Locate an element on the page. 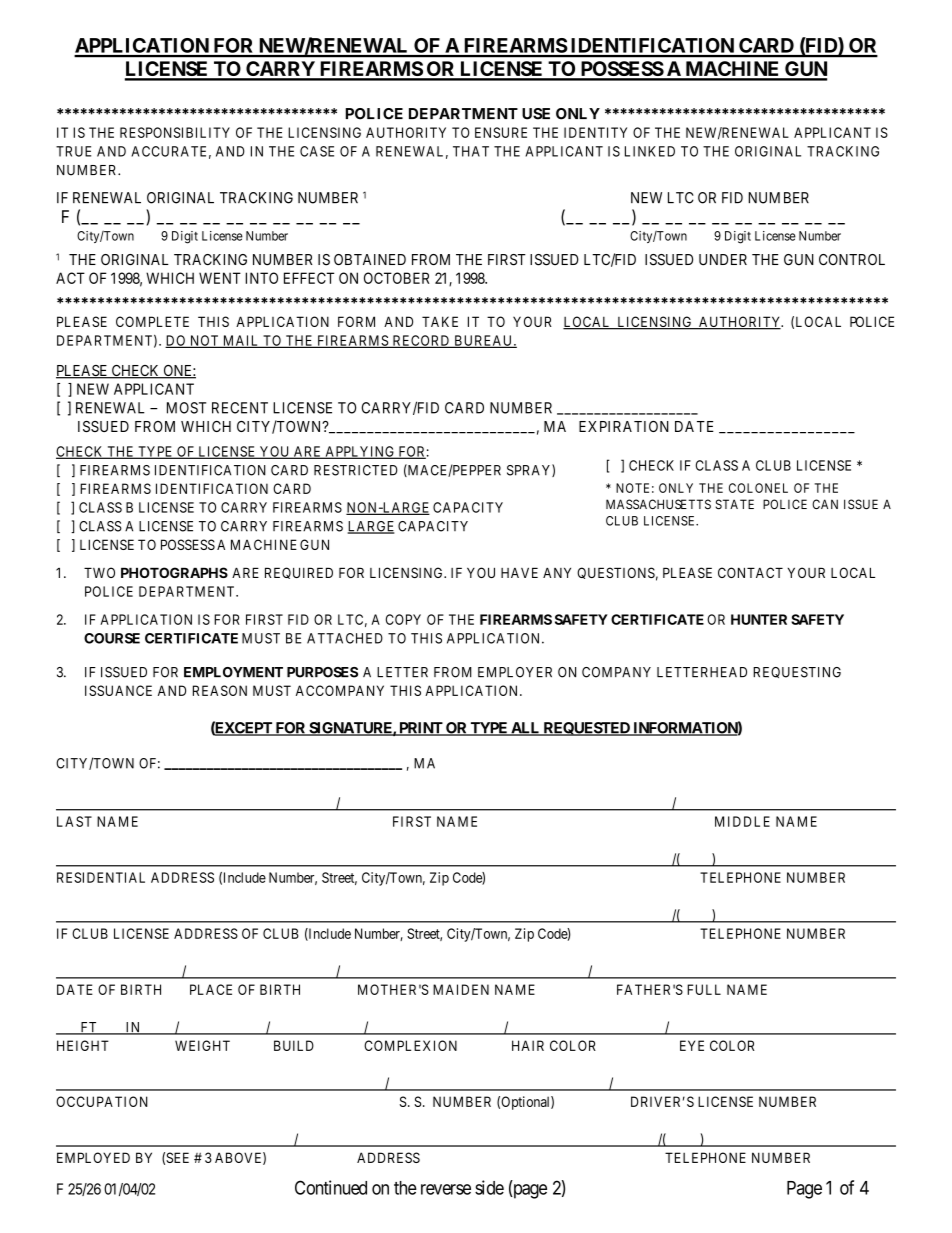  reverse is located at coordinates (446, 1189).
